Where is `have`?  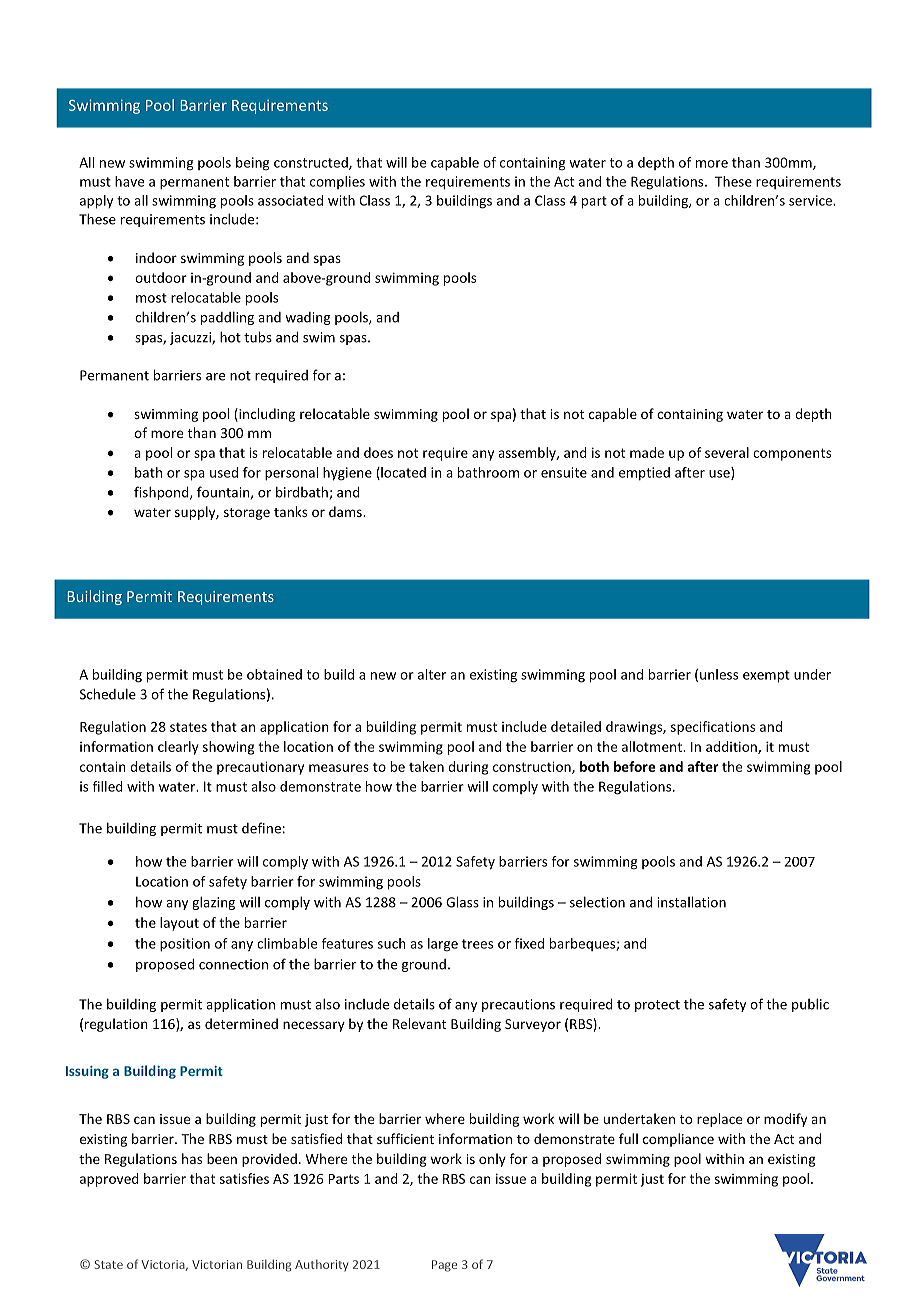 have is located at coordinates (129, 181).
